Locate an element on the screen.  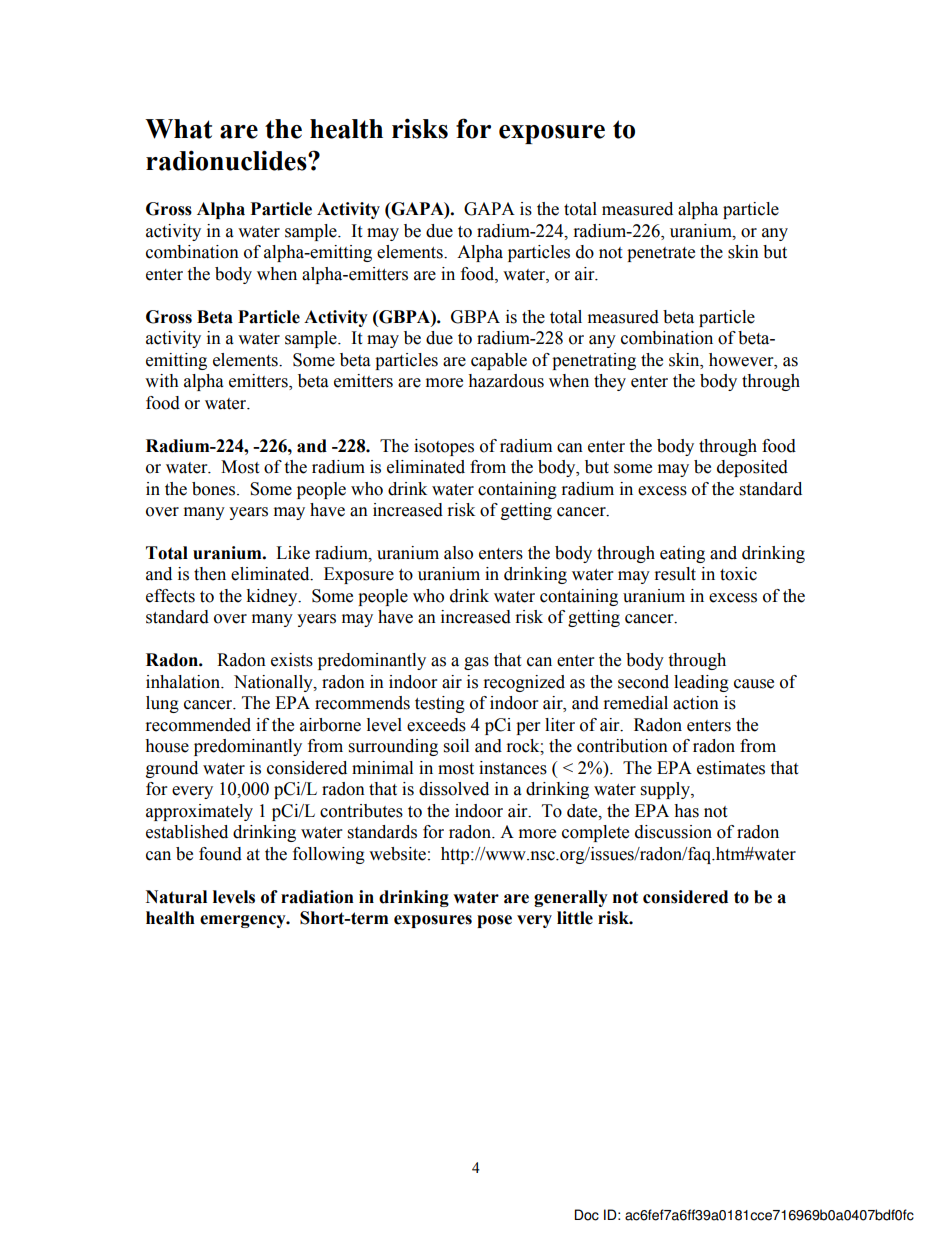
penetrate is located at coordinates (661, 254).
